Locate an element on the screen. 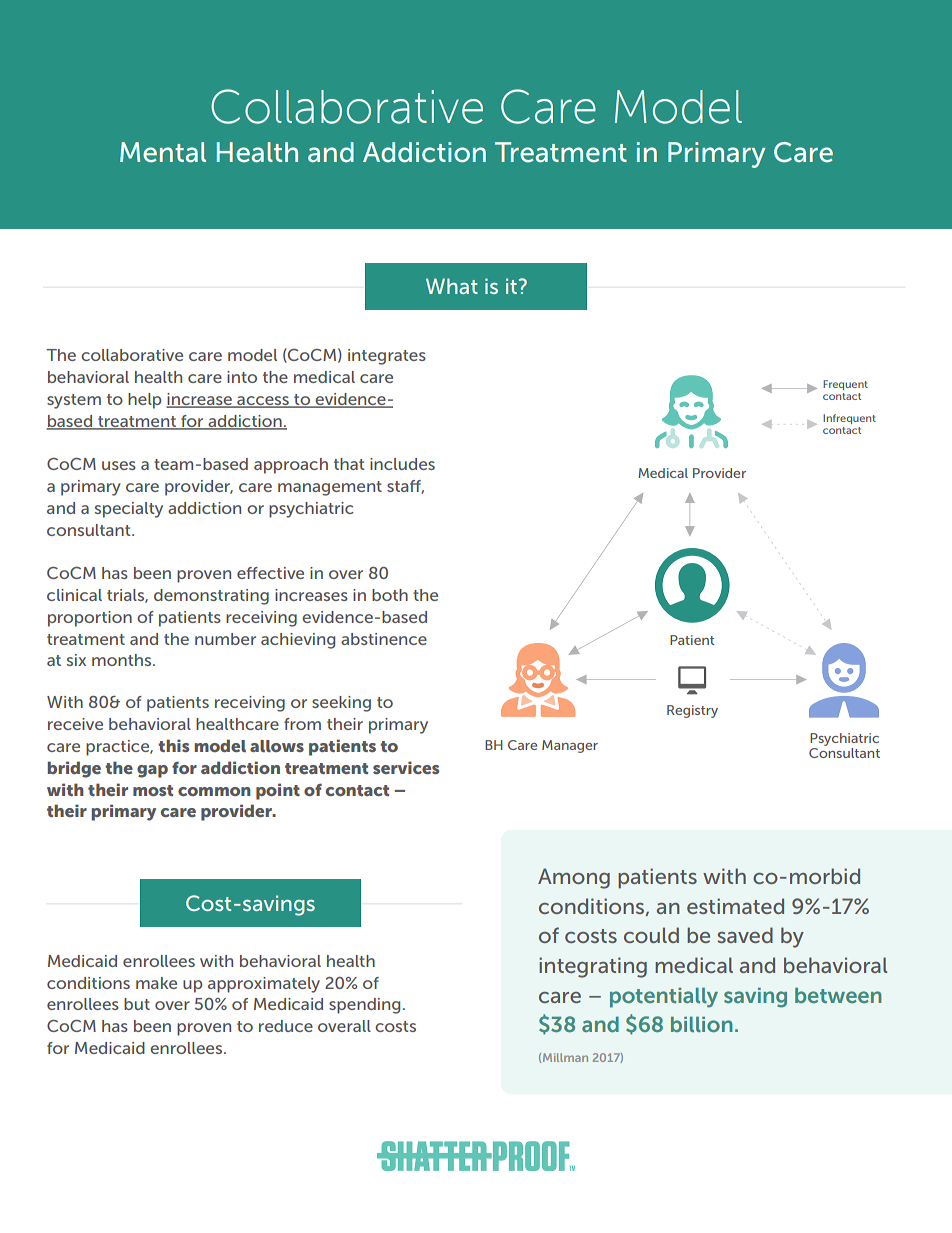 Image resolution: width=952 pixels, height=1233 pixels. estimated is located at coordinates (735, 906).
